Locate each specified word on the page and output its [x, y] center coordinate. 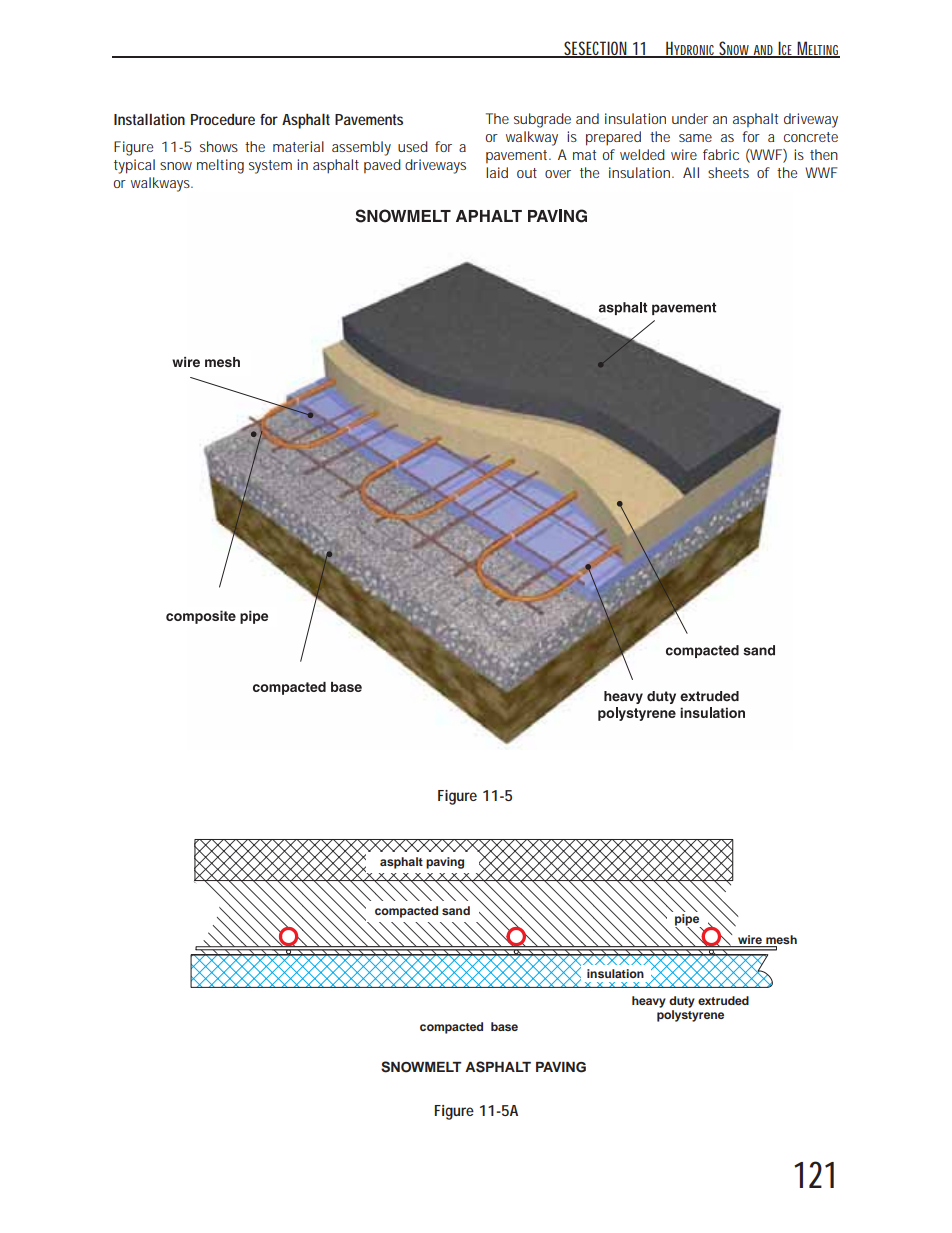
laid [497, 172]
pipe [688, 921]
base [504, 1026]
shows [219, 146]
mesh [781, 939]
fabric [721, 154]
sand [456, 910]
